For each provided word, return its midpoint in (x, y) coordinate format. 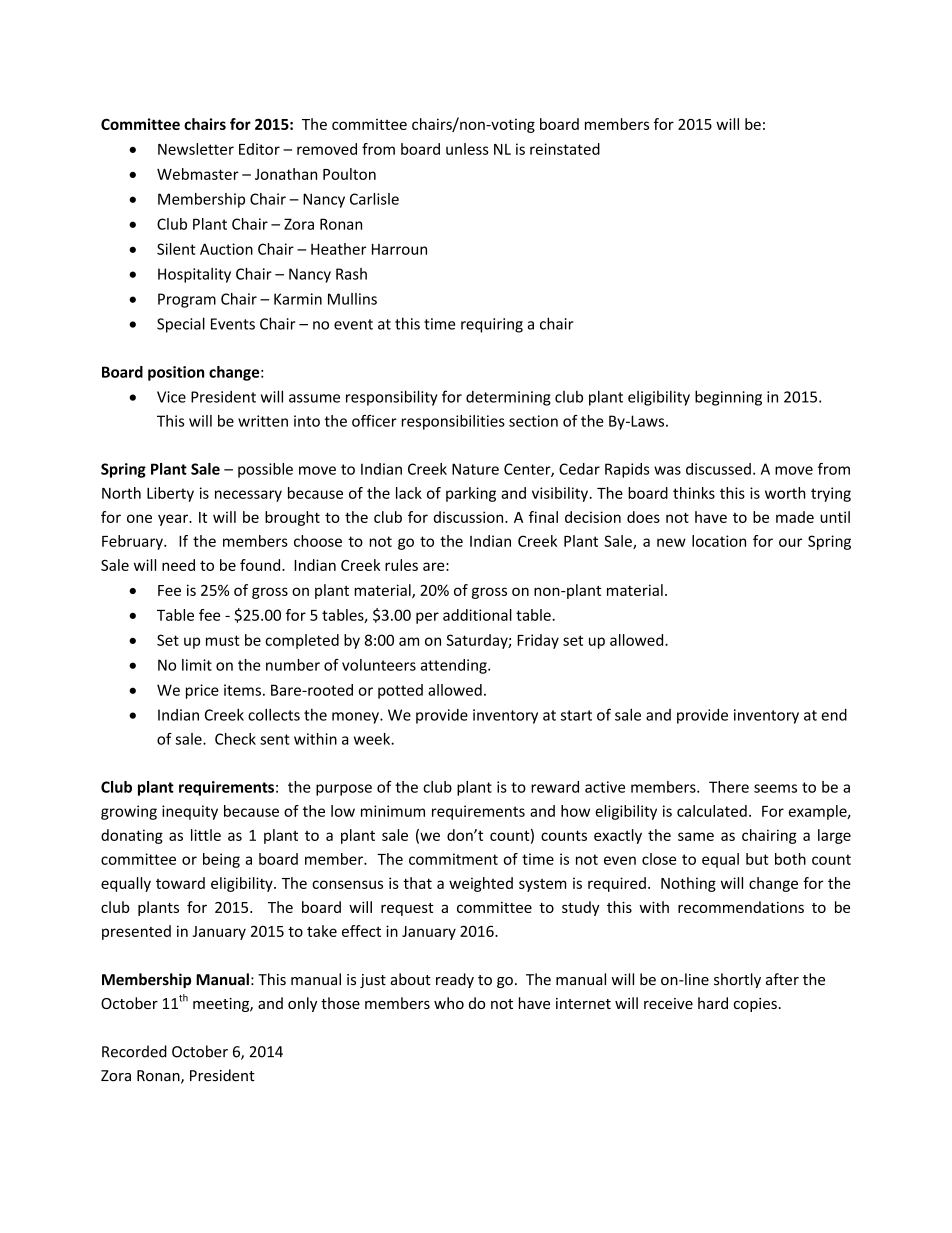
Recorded (134, 1051)
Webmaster (198, 174)
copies (755, 1005)
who (449, 1003)
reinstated (565, 149)
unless (467, 149)
